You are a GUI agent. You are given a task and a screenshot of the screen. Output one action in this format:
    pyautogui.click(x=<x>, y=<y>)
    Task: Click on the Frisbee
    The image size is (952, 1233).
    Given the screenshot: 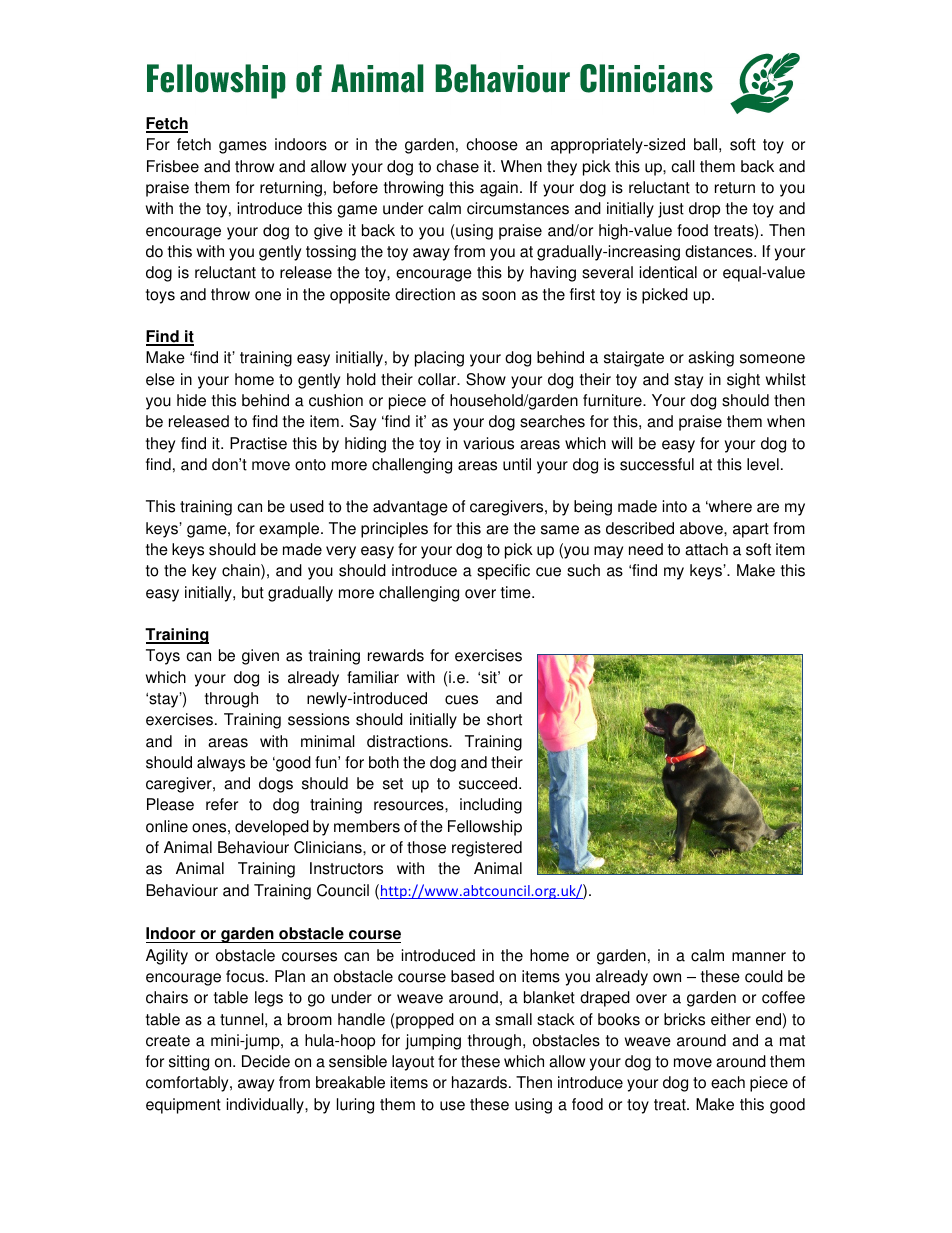 What is the action you would take?
    pyautogui.click(x=173, y=166)
